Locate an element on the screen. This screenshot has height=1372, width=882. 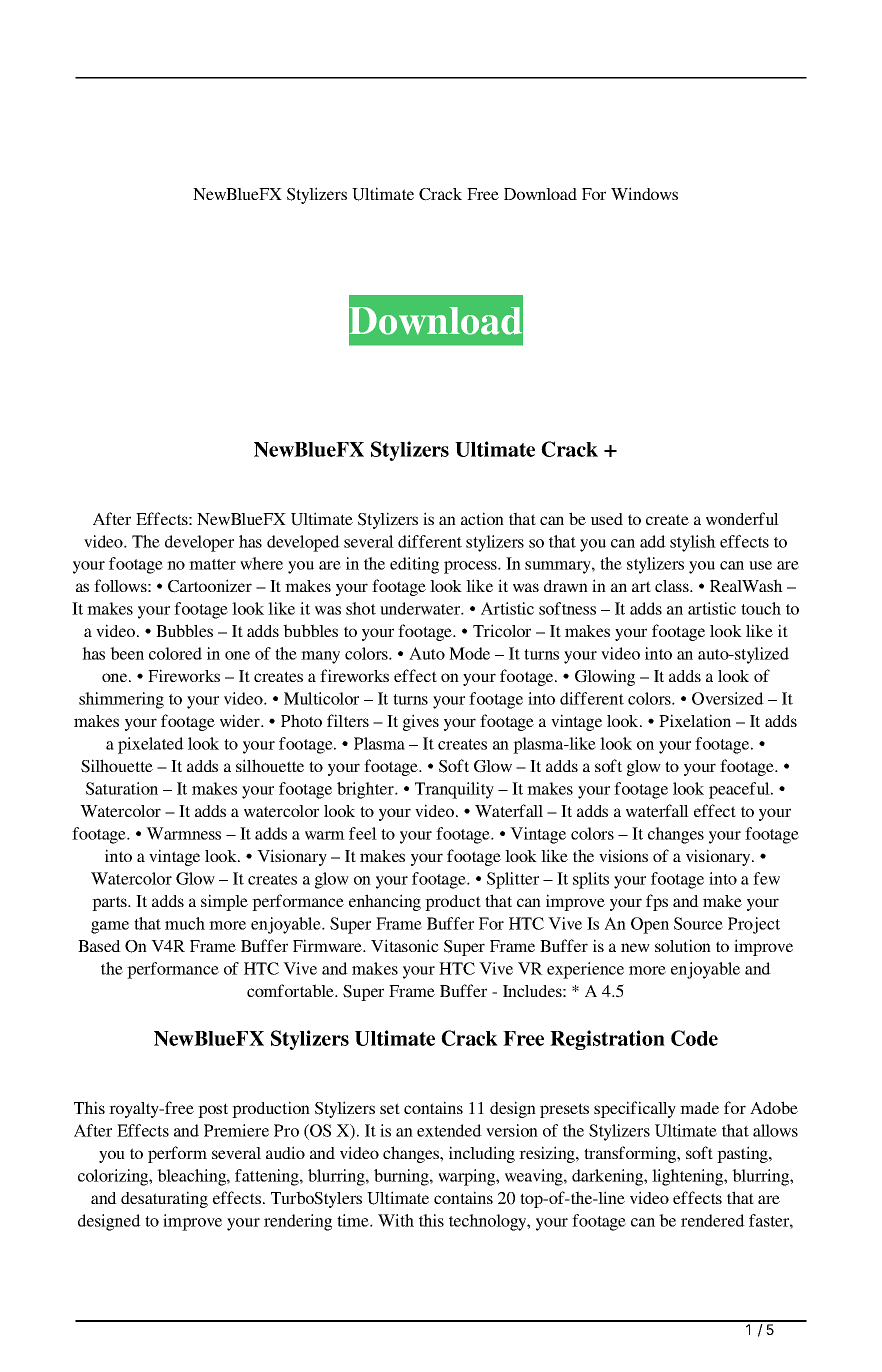
fps is located at coordinates (657, 902).
